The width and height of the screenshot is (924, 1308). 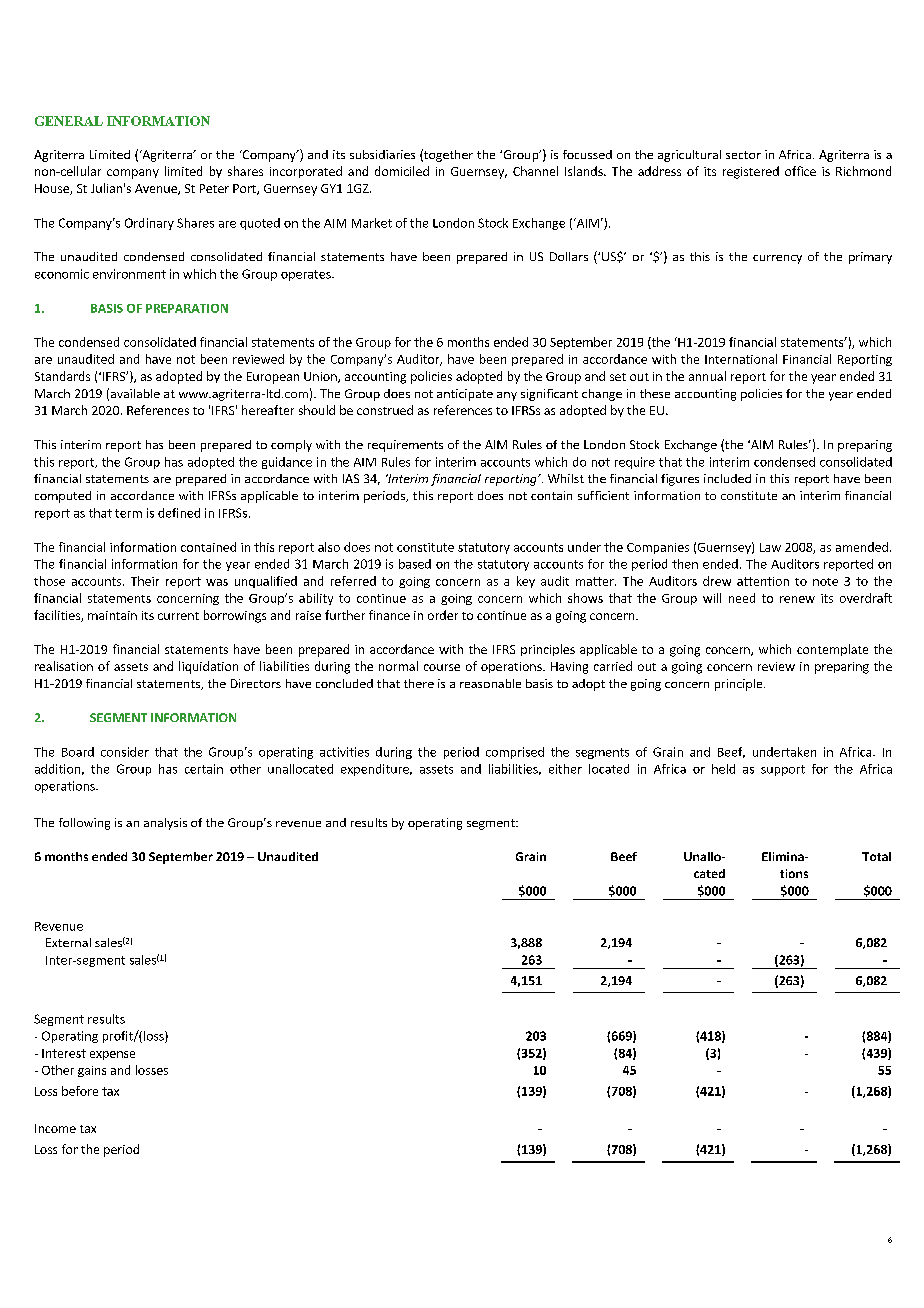 I want to click on sector, so click(x=743, y=155).
